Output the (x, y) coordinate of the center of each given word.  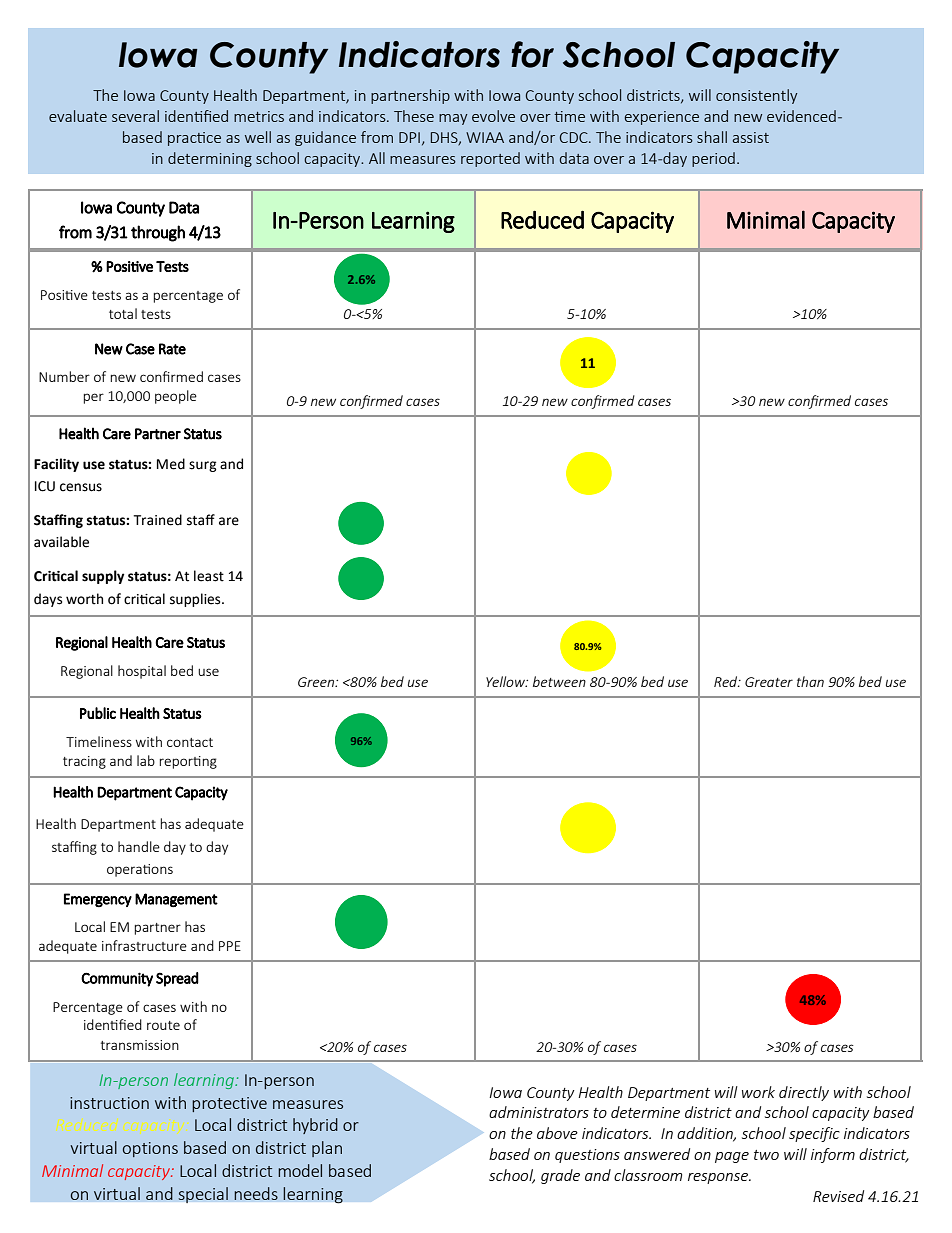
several (135, 116)
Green (317, 682)
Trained (157, 520)
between (559, 681)
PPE (230, 946)
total (123, 313)
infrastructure (144, 945)
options (150, 1149)
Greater (769, 682)
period (713, 159)
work (758, 1092)
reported (490, 159)
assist (751, 137)
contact (190, 742)
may (453, 119)
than (810, 681)
